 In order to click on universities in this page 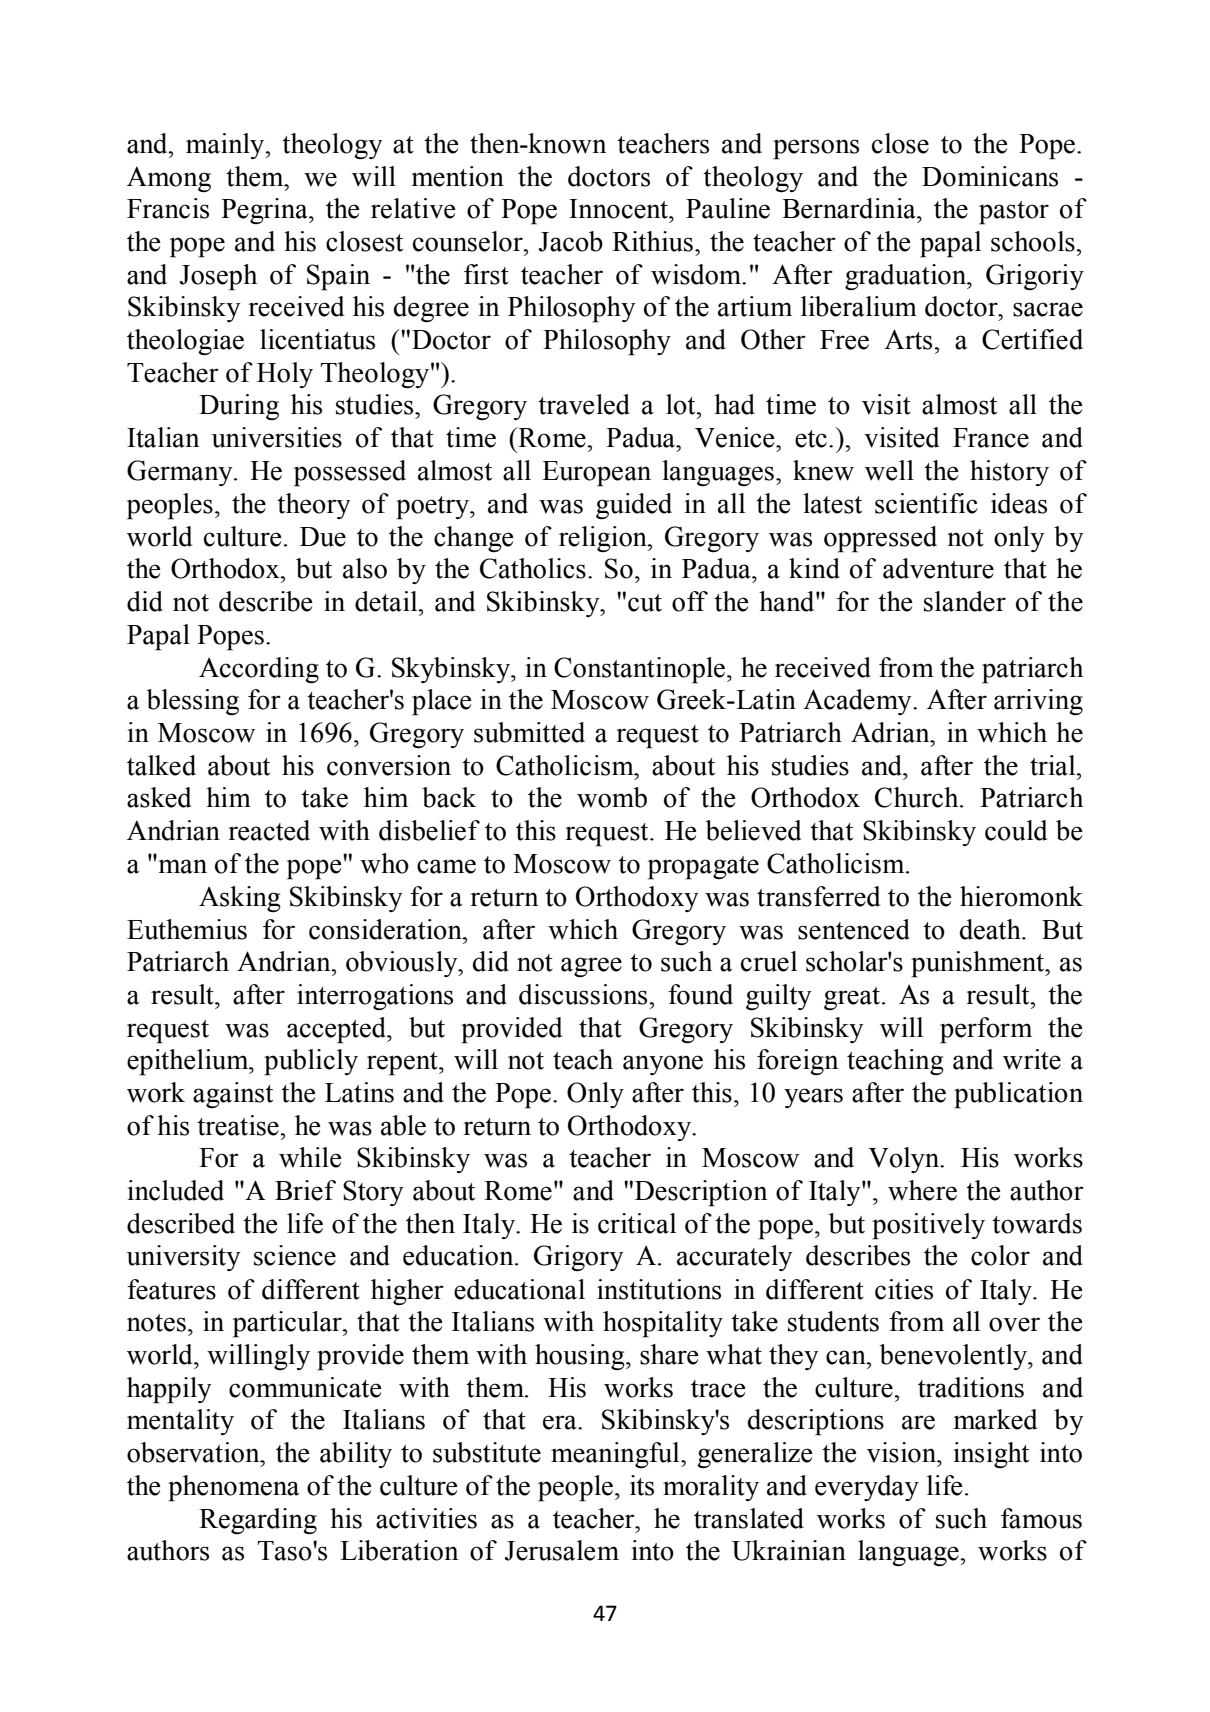, I will do `click(277, 437)`.
